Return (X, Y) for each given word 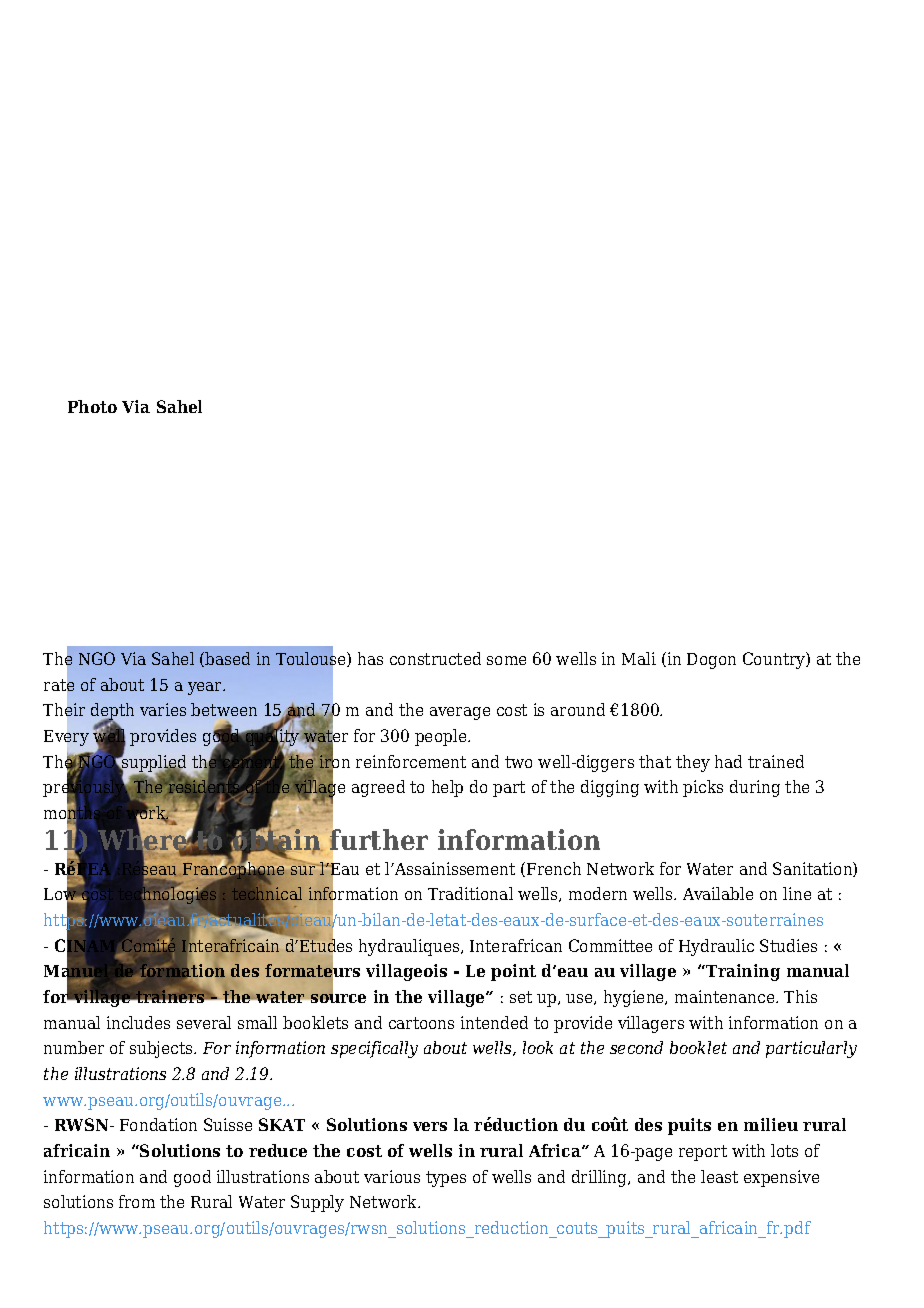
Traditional (470, 893)
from (137, 1201)
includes (138, 1022)
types (446, 1179)
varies (163, 709)
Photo (92, 406)
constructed (435, 658)
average (460, 713)
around (578, 709)
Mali (639, 658)
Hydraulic (716, 947)
